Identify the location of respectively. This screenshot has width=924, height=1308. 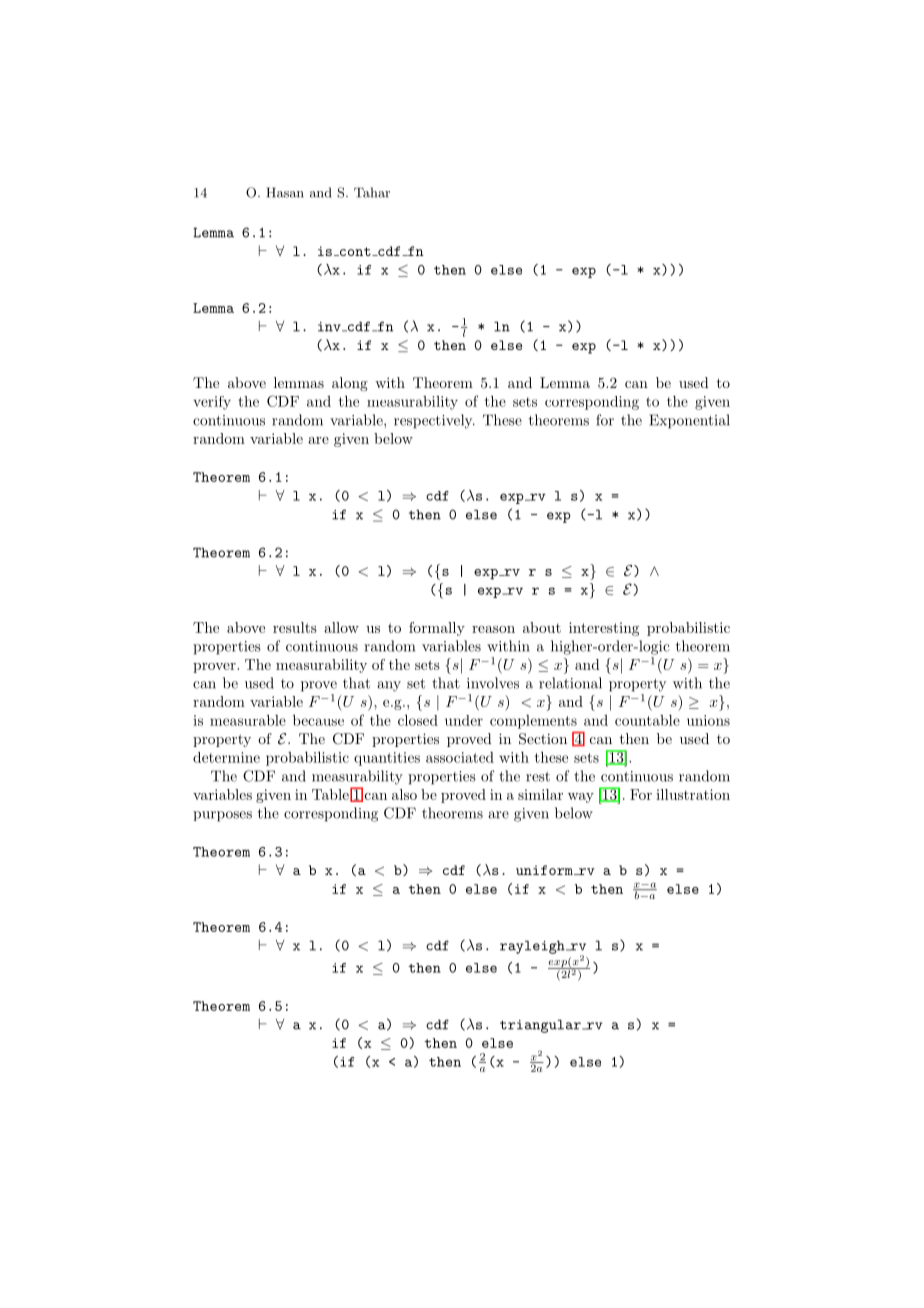
(434, 421).
